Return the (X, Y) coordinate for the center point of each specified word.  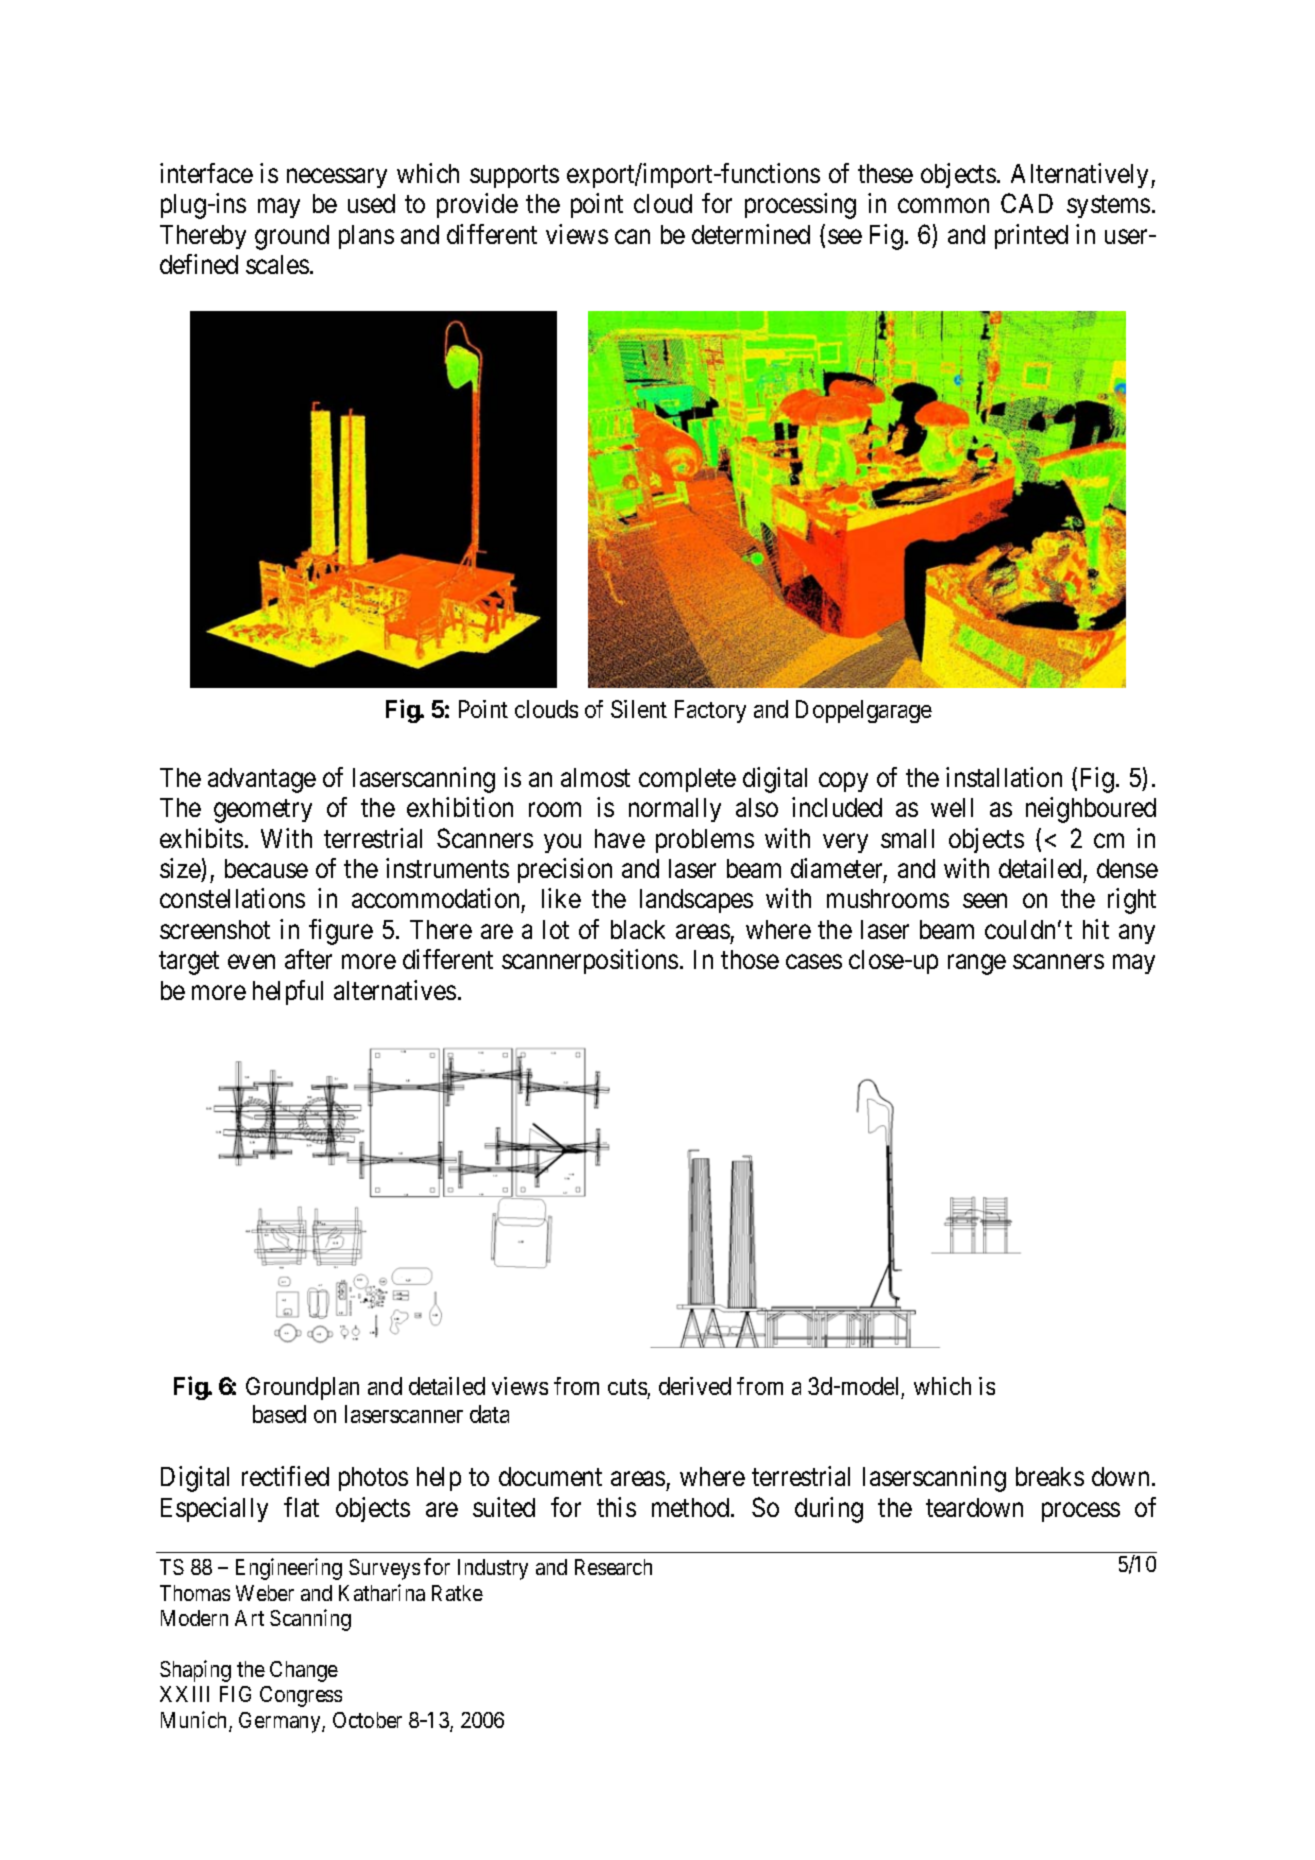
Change (304, 1671)
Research (613, 1567)
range (977, 965)
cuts (627, 1387)
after (308, 959)
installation (1004, 777)
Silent (639, 709)
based (279, 1414)
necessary (337, 178)
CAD (1027, 203)
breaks (1050, 1476)
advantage (262, 780)
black (638, 929)
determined (751, 234)
